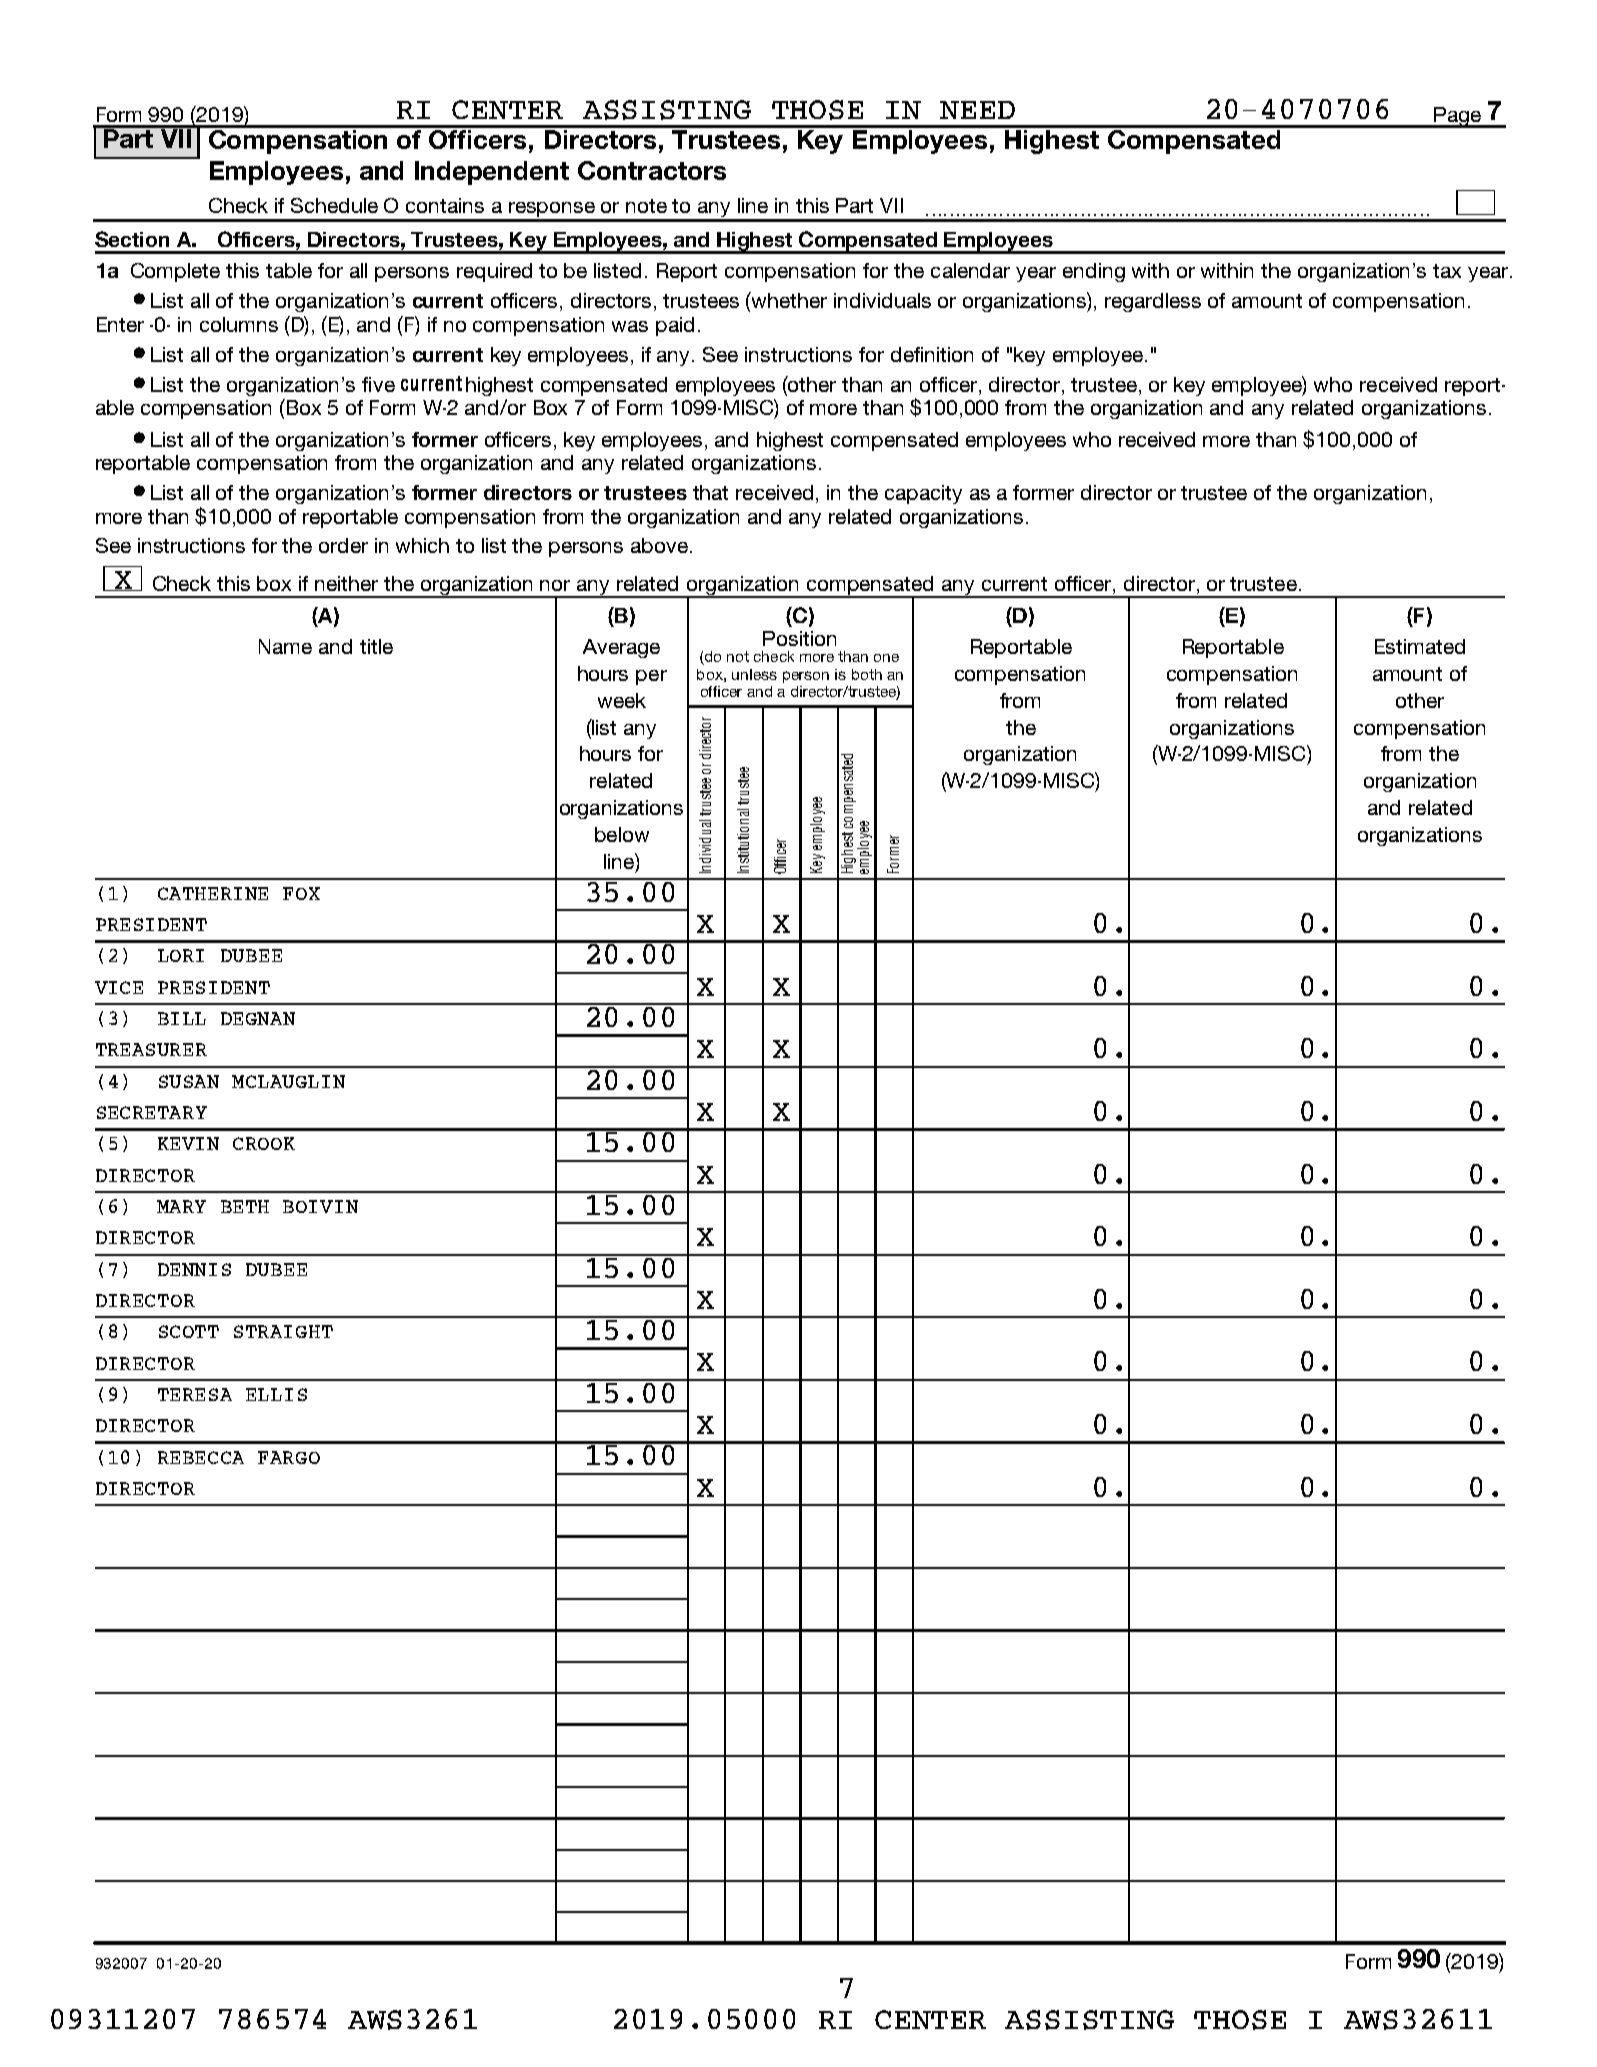 This document has height=2067, width=1597. Describe the element at coordinates (289, 1457) in the document. I see `FARGO` at that location.
